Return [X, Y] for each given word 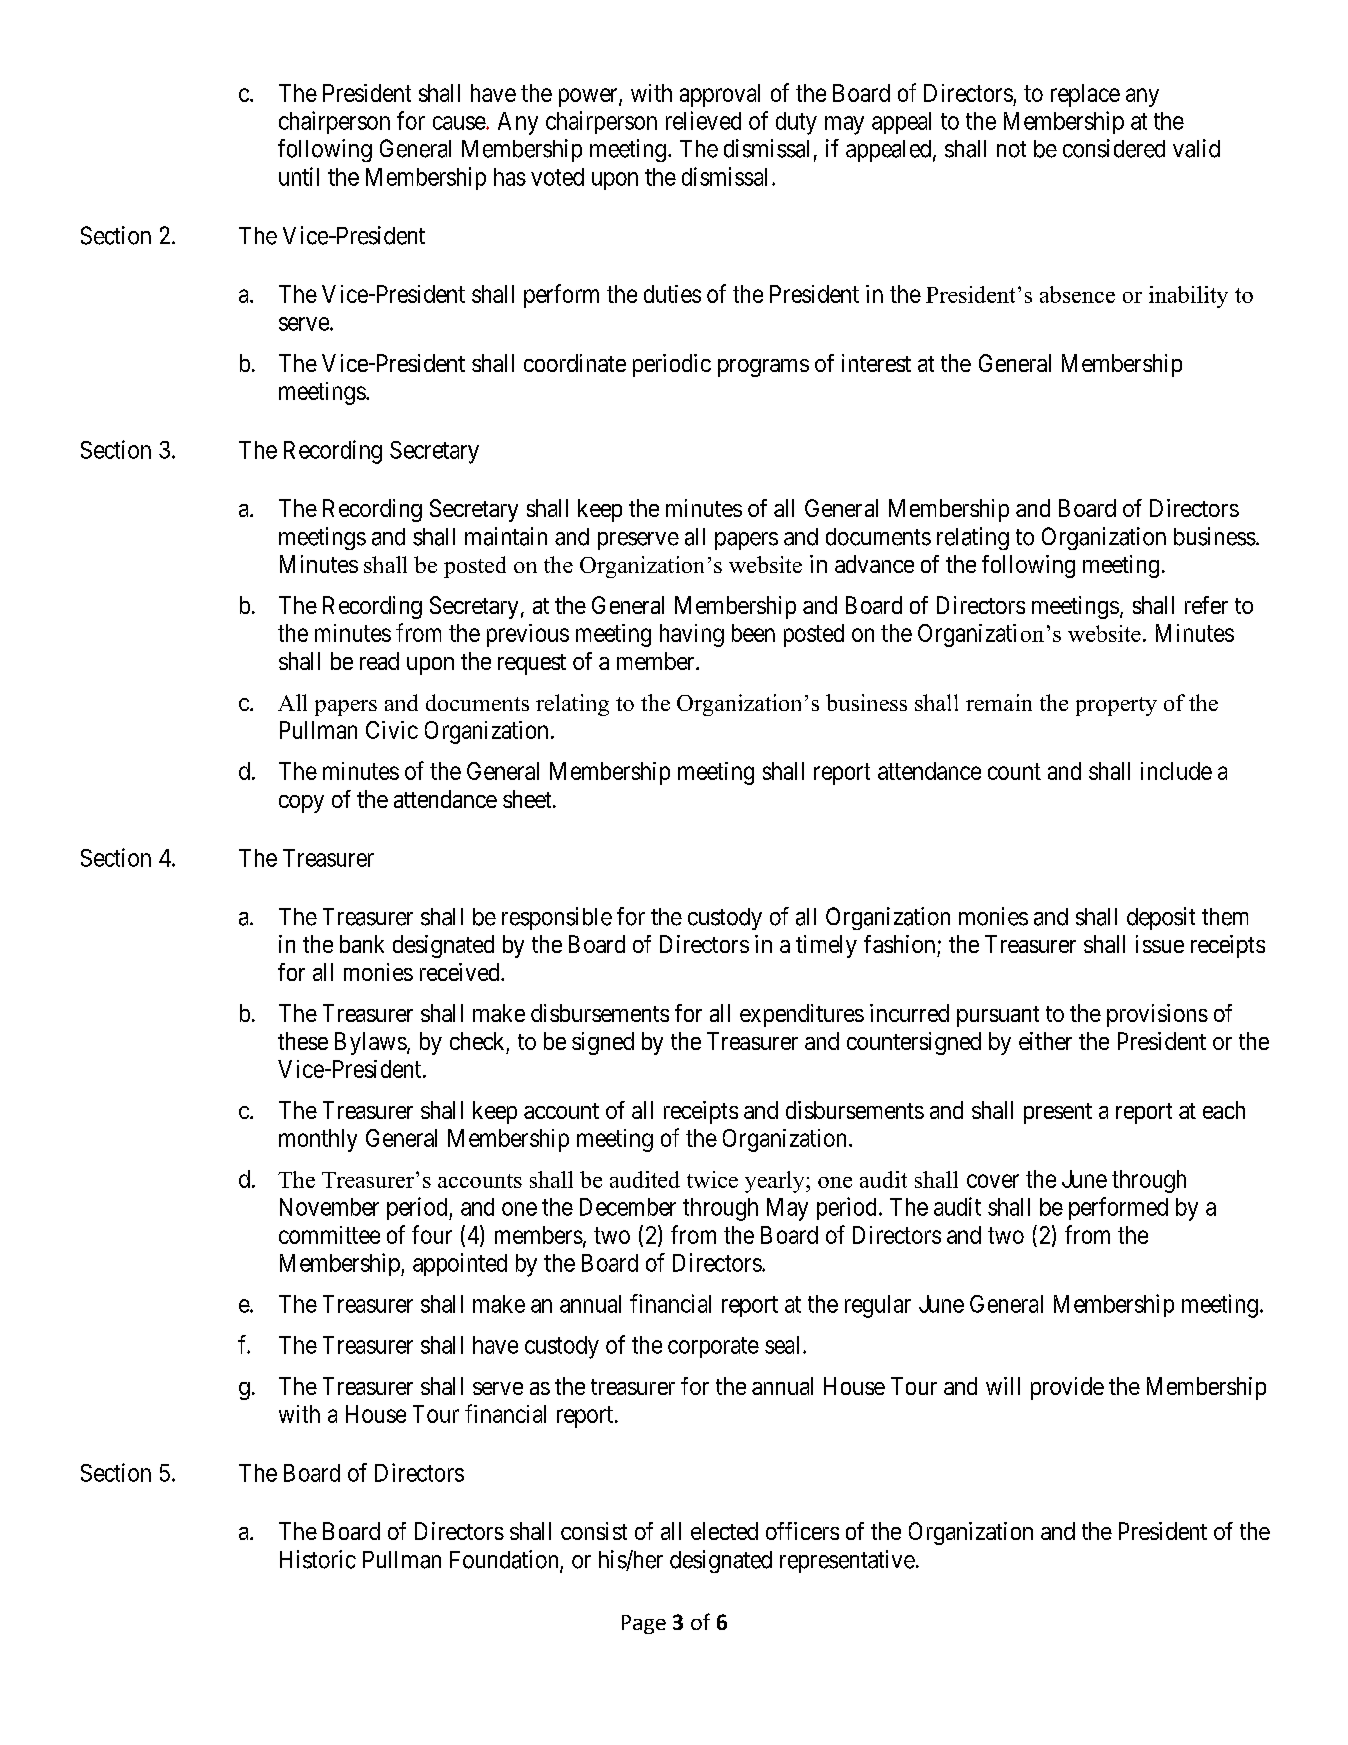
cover [993, 1181]
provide [1067, 1388]
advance [874, 564]
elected [724, 1531]
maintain [506, 536]
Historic [318, 1559]
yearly [776, 1182]
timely [826, 946]
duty [796, 123]
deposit [1161, 918]
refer [1206, 605]
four [432, 1234]
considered [1114, 148]
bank [362, 944]
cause [460, 123]
